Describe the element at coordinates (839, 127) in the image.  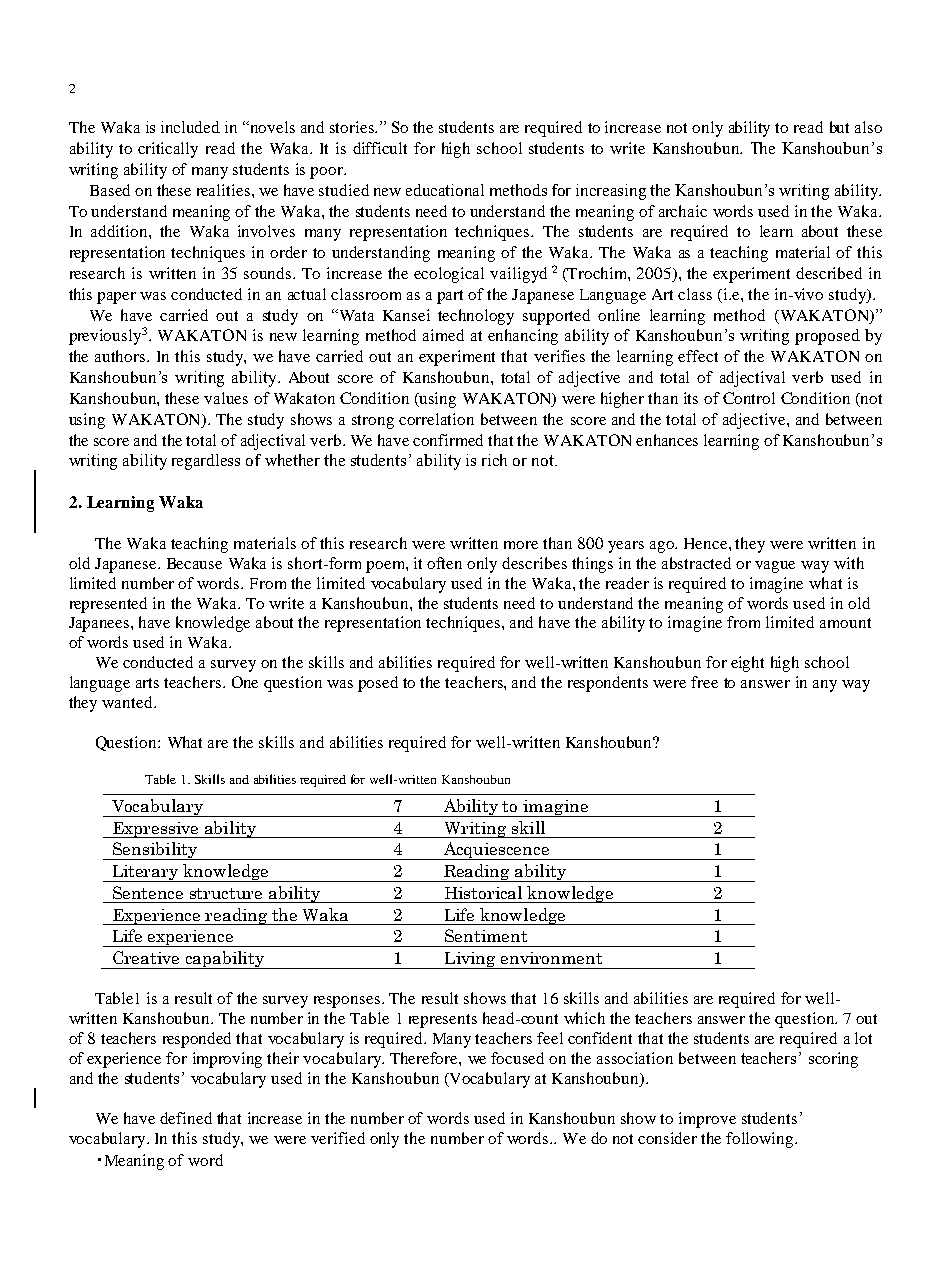
I see `but` at that location.
